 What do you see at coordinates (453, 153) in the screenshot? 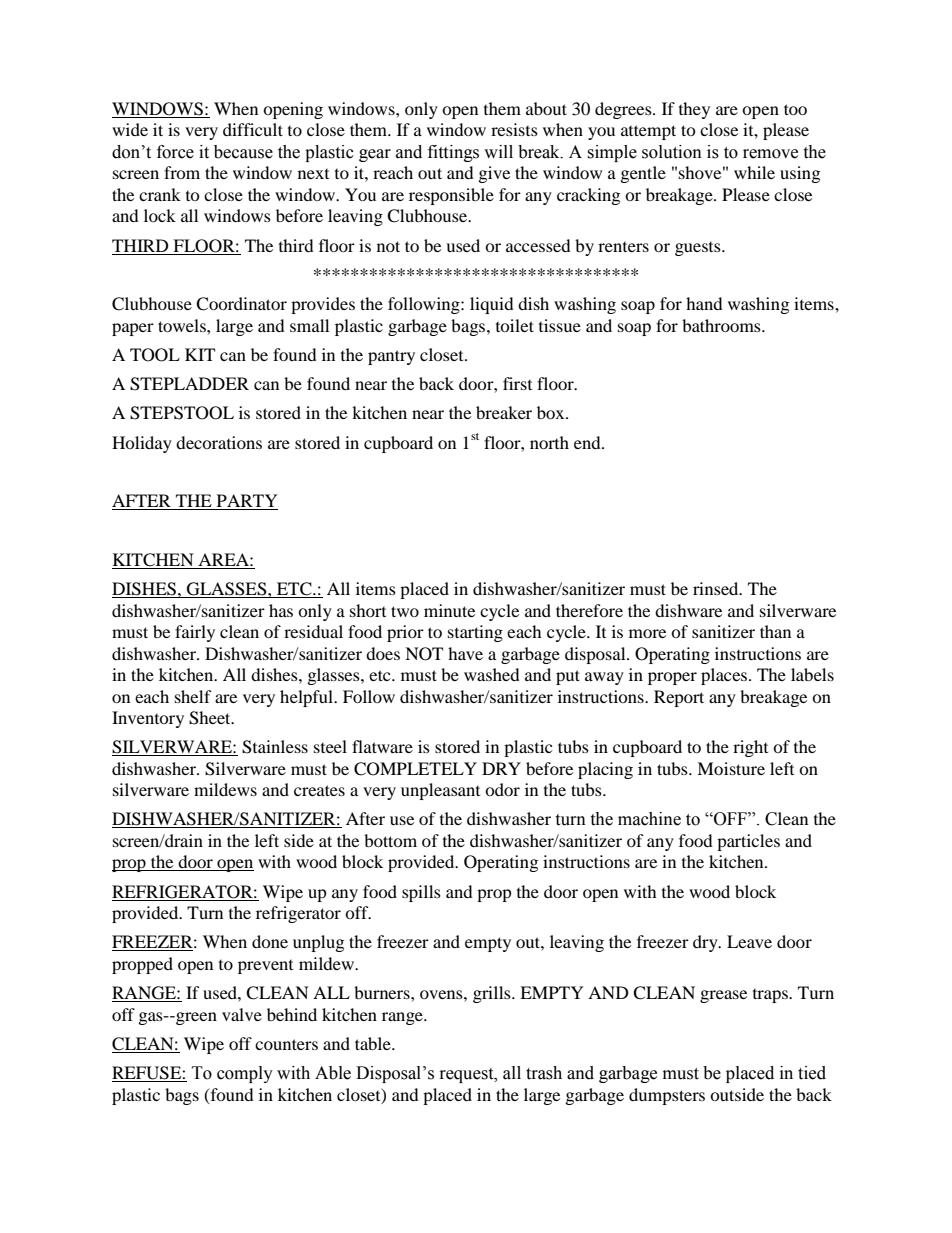
I see `fittings` at bounding box center [453, 153].
